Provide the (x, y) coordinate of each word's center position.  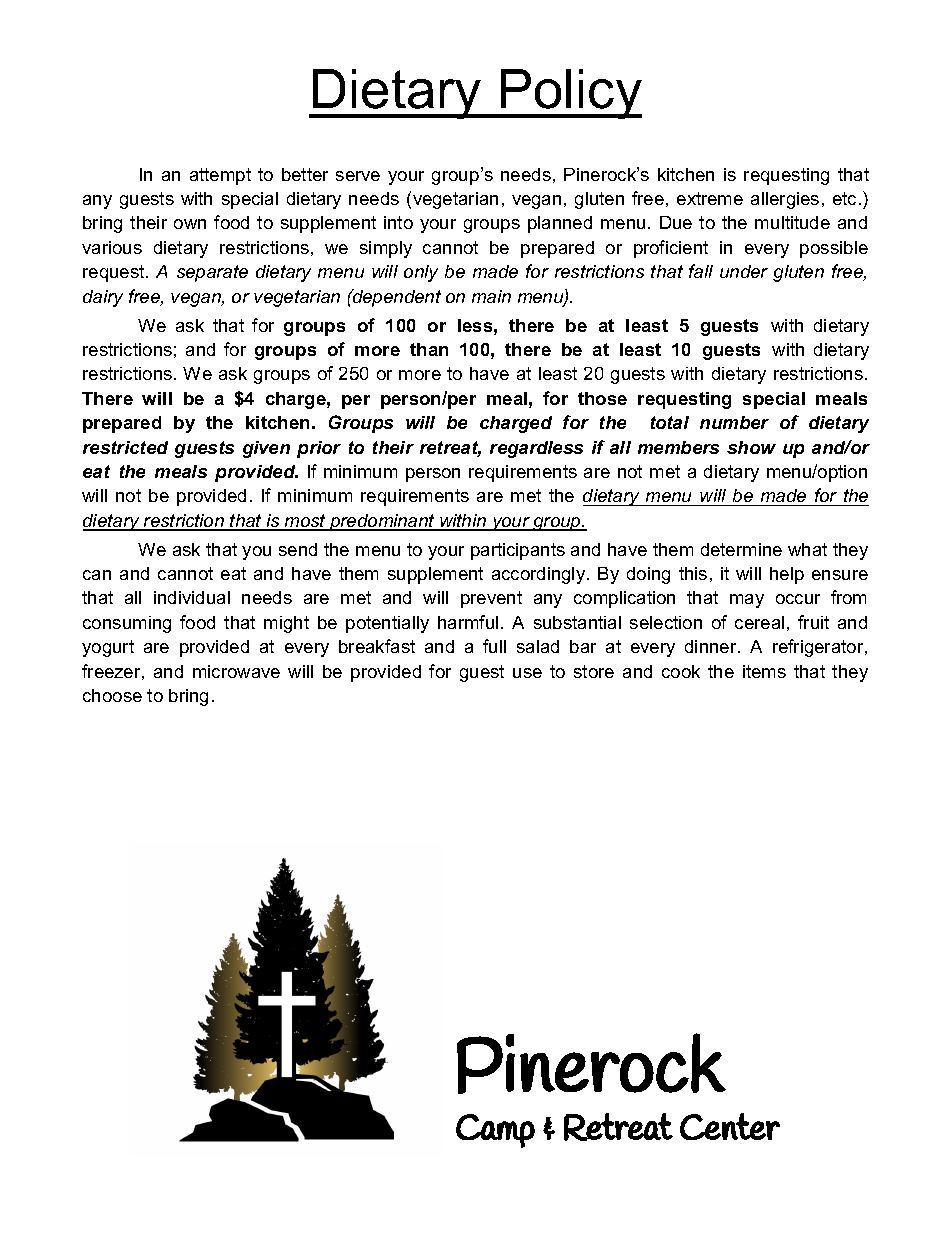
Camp (495, 1131)
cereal (759, 622)
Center (730, 1126)
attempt (220, 176)
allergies (785, 200)
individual (192, 597)
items (764, 671)
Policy (570, 94)
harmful (468, 622)
